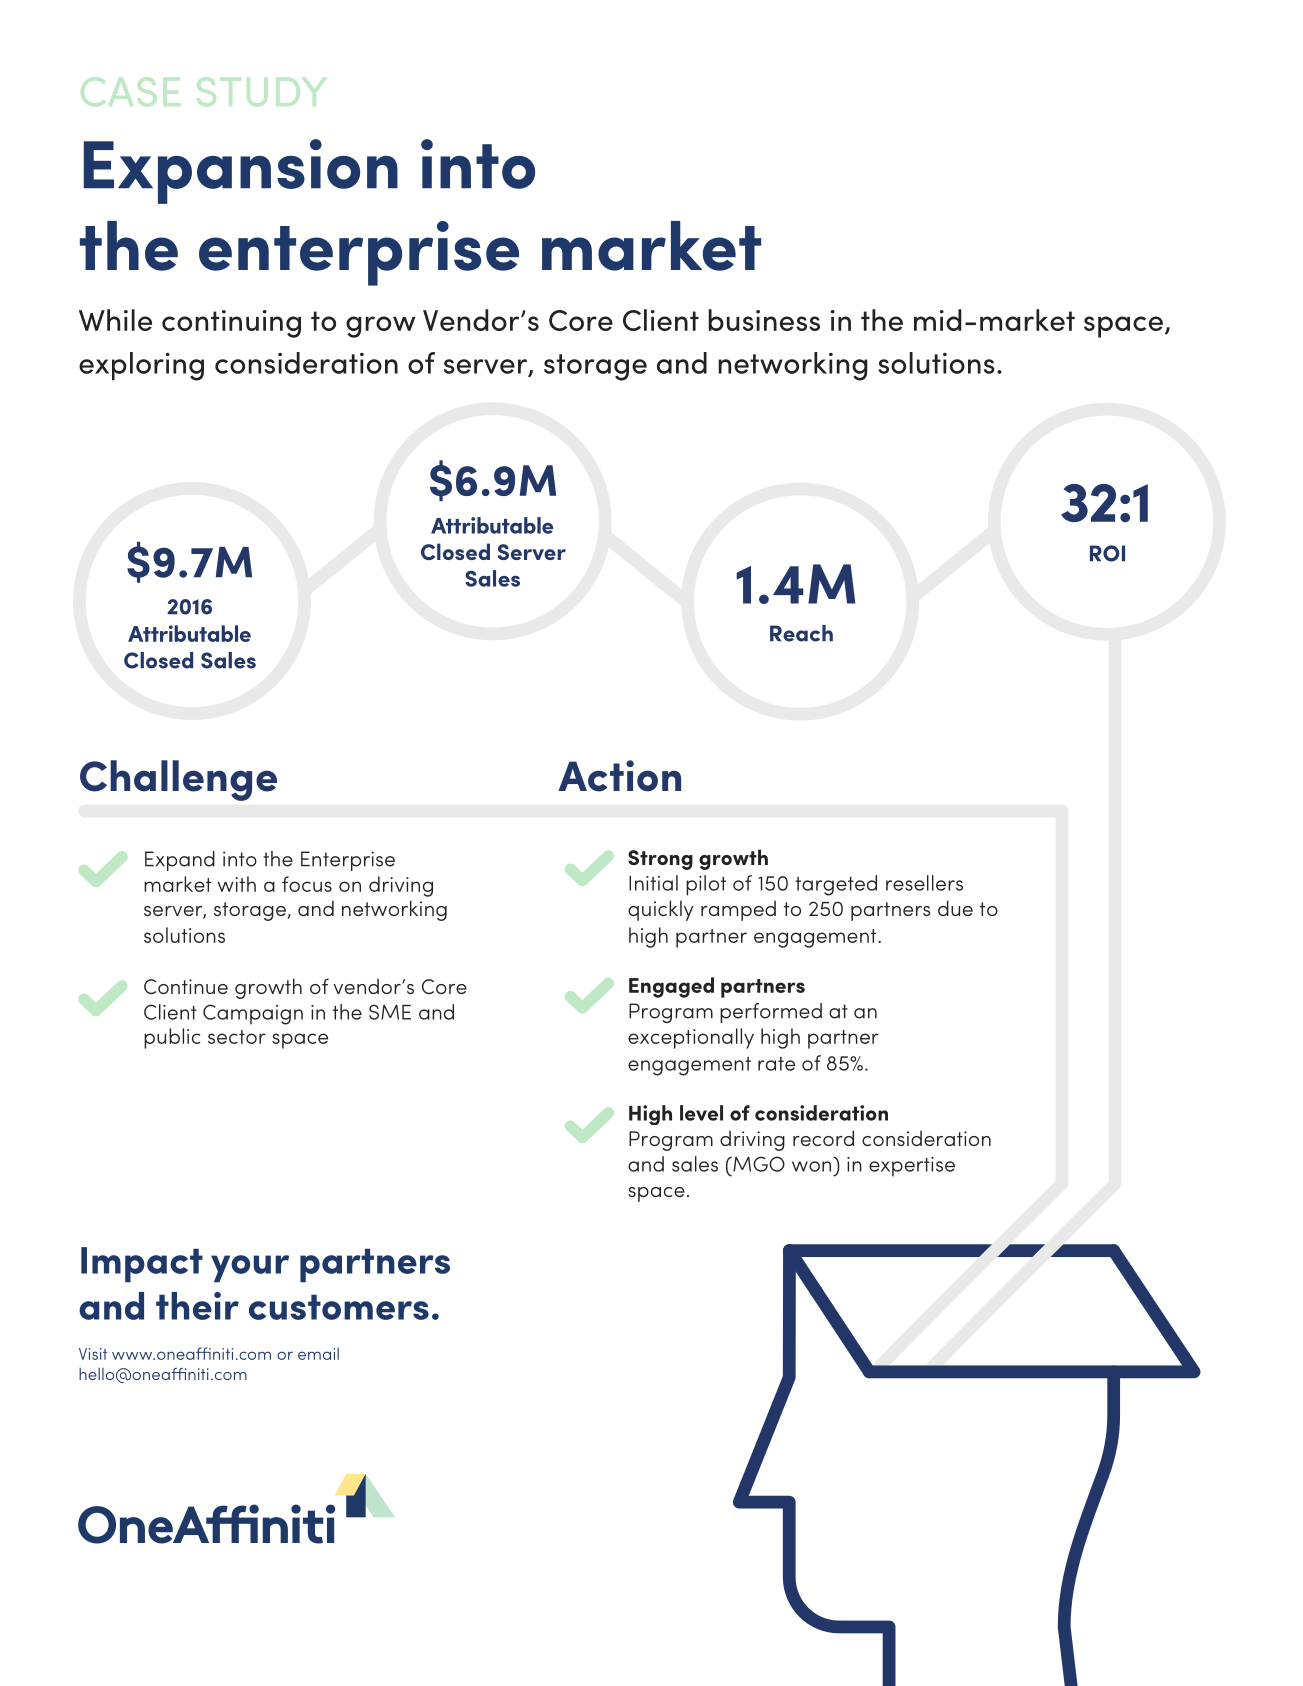 The width and height of the document is (1303, 1686). What do you see at coordinates (261, 91) in the document?
I see `STUDY` at bounding box center [261, 91].
